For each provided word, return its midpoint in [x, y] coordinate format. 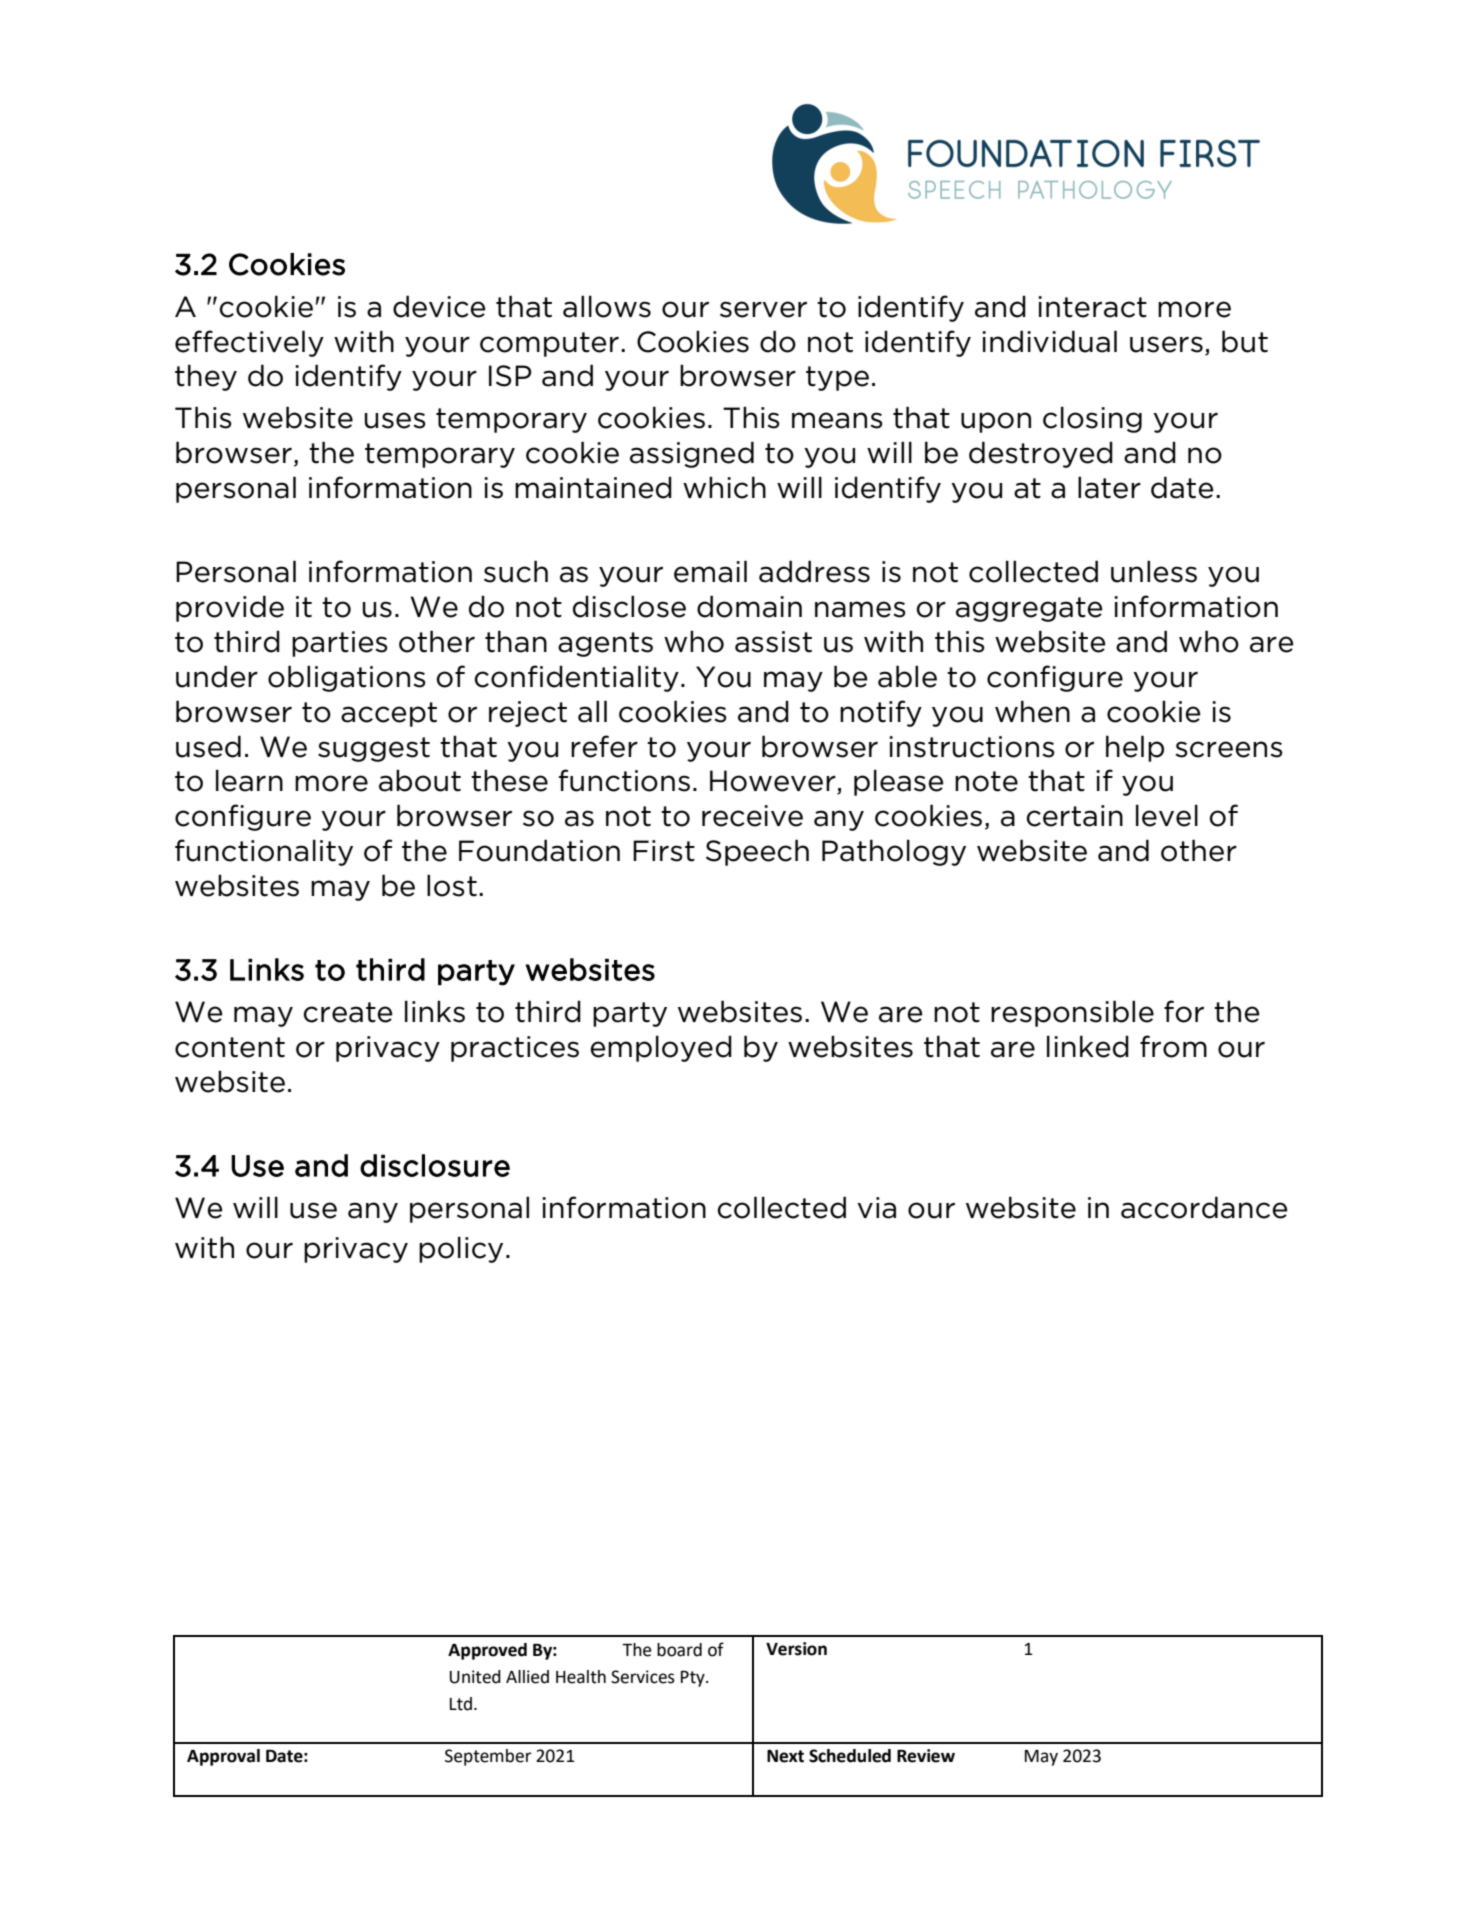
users [1166, 344]
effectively [249, 343]
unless [1154, 571]
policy [461, 1249]
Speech [757, 852]
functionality [264, 852]
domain [749, 606]
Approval [223, 1757]
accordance [1204, 1207]
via [876, 1208]
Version [796, 1649]
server [763, 309]
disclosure [435, 1165]
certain [1074, 816]
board [679, 1650]
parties [340, 644]
